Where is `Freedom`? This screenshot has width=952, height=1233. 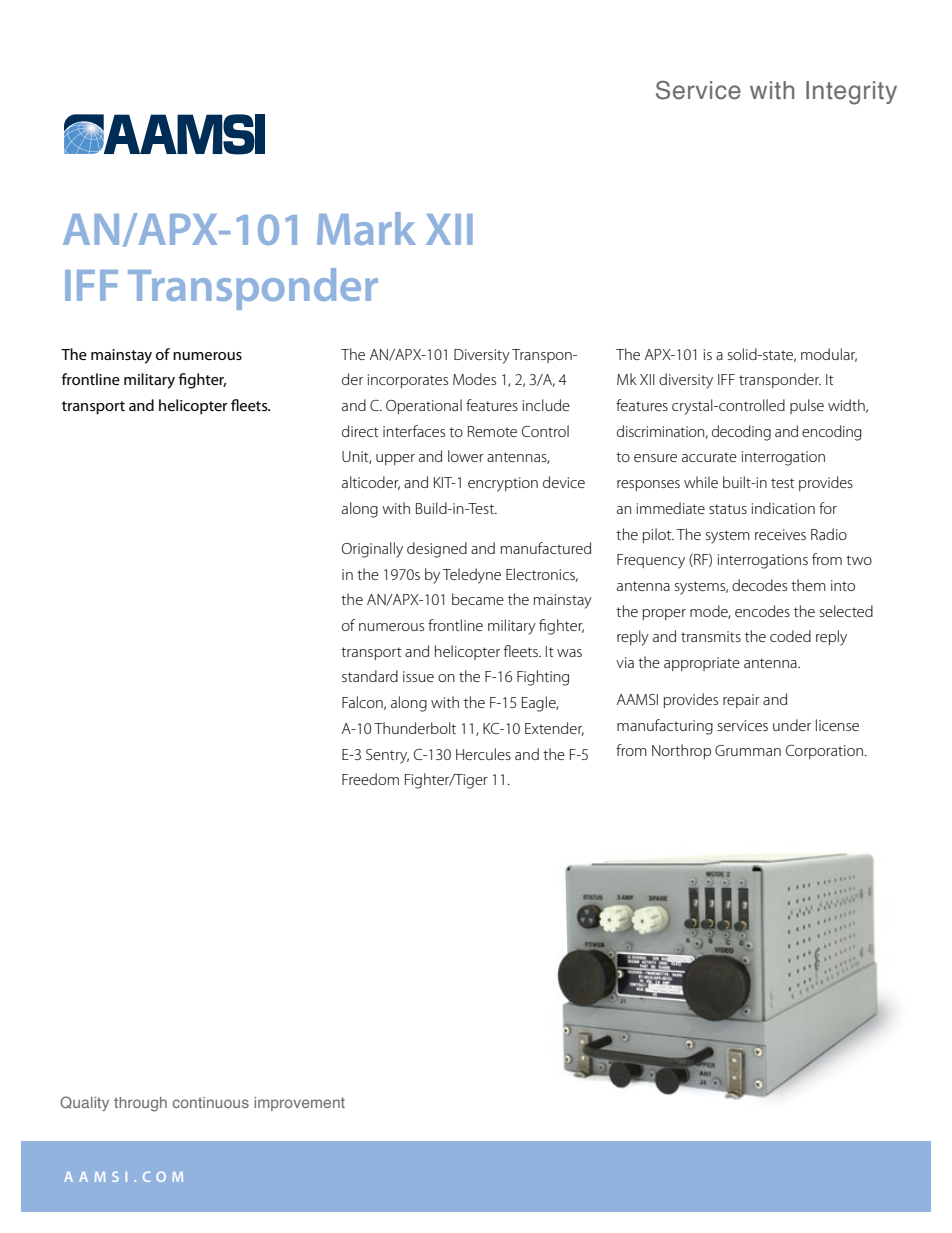
Freedom is located at coordinates (370, 779).
